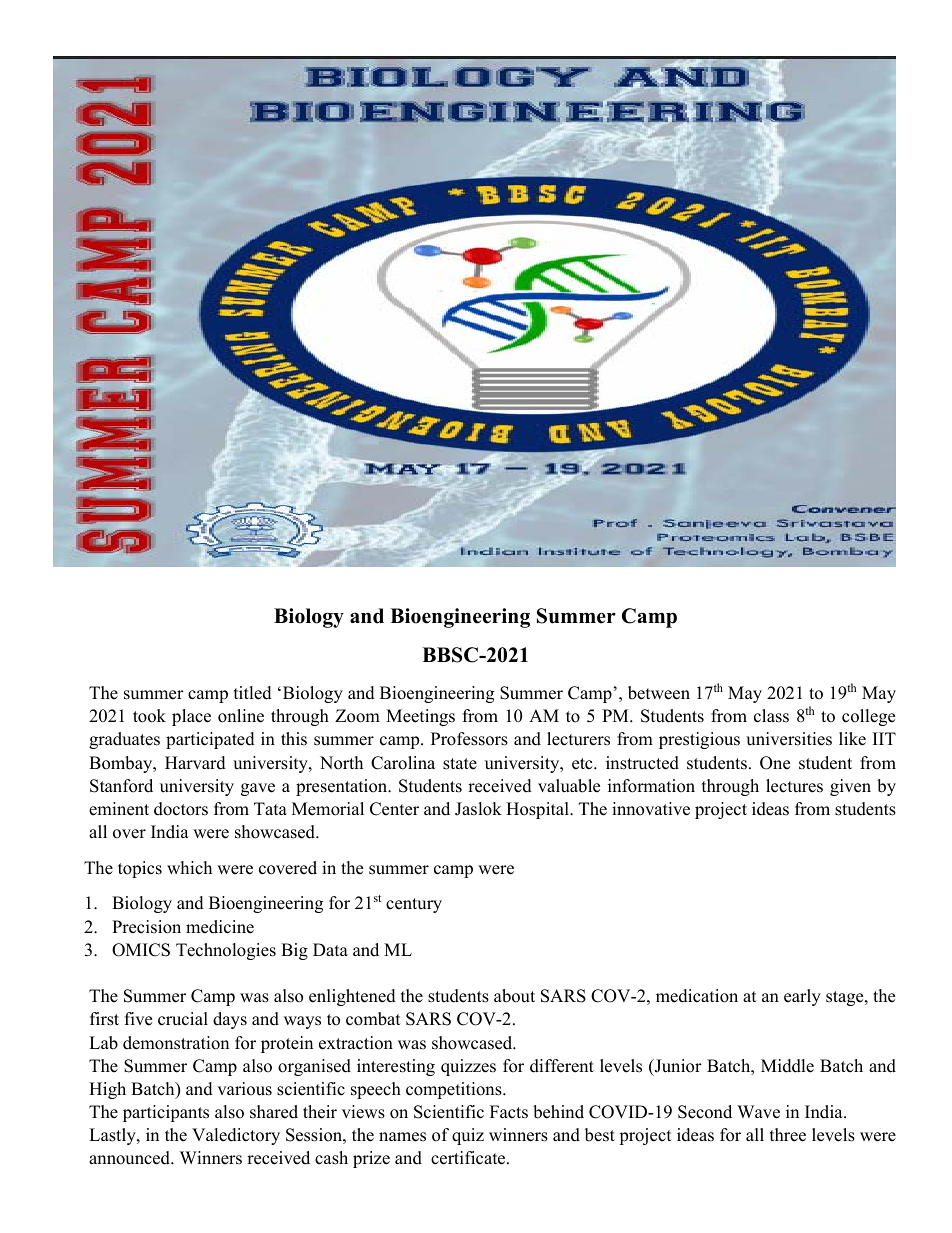  What do you see at coordinates (514, 996) in the page?
I see `about` at bounding box center [514, 996].
